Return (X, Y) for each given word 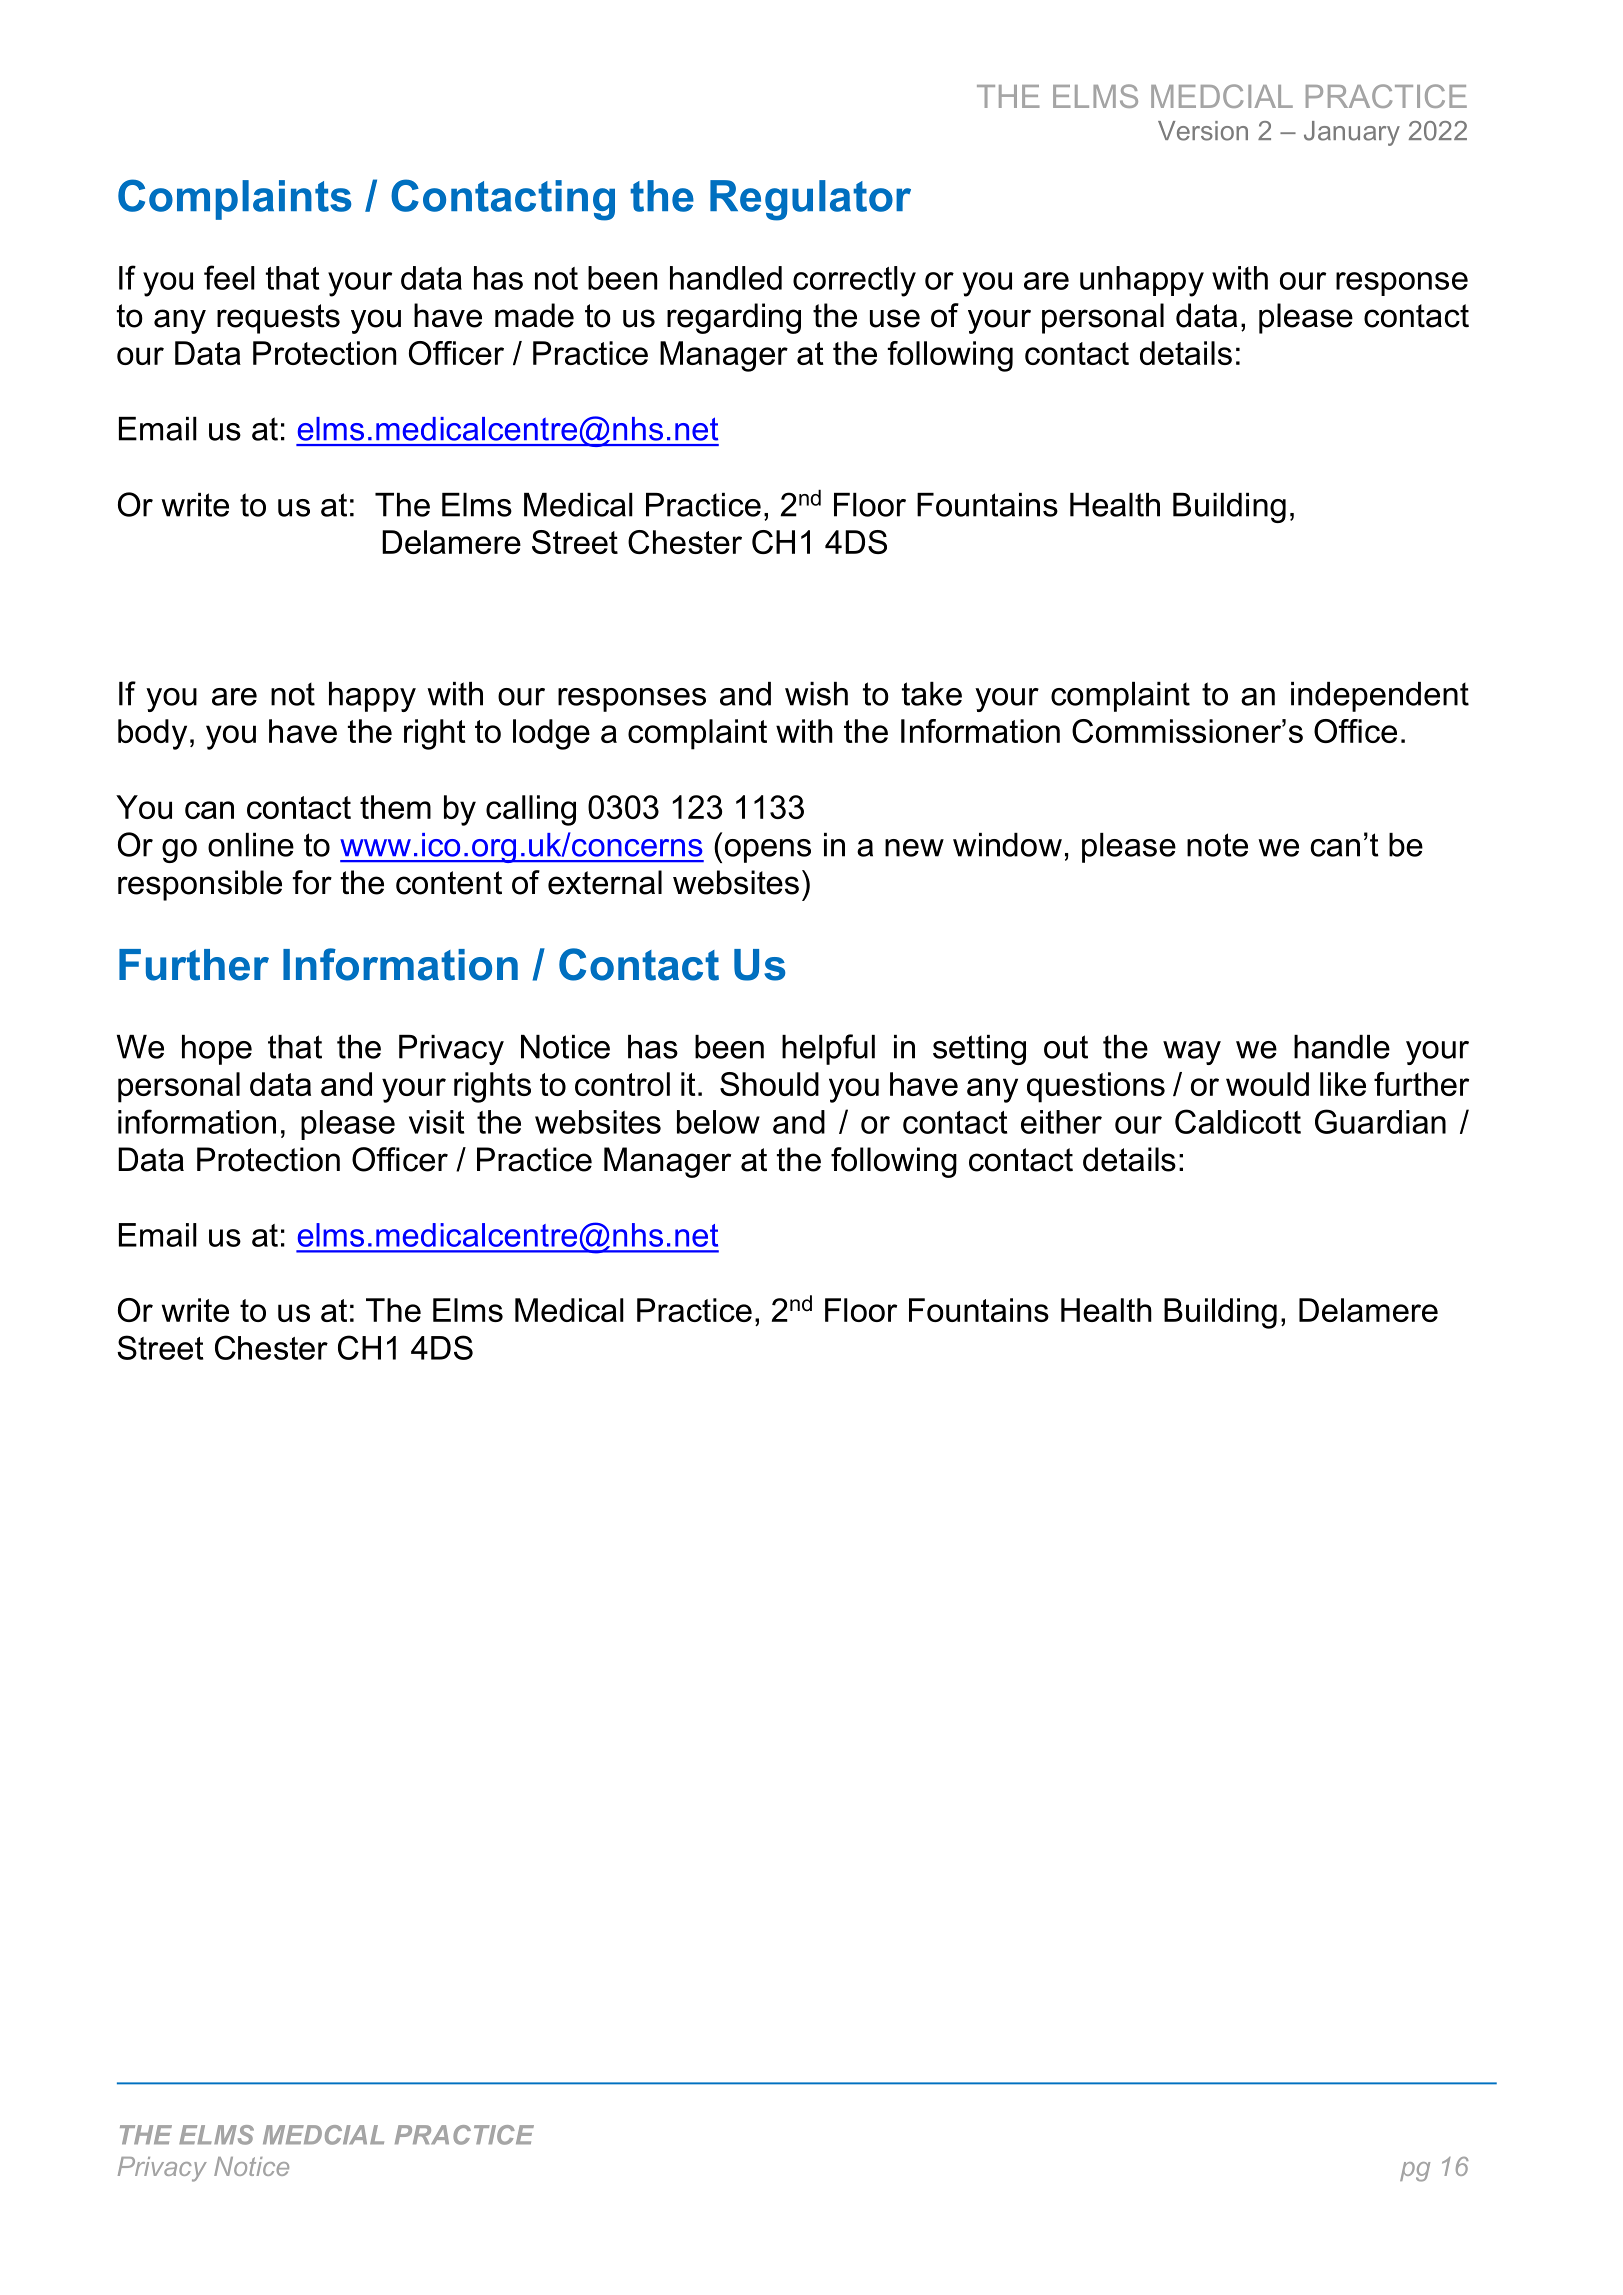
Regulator (810, 200)
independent (1380, 697)
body (152, 734)
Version (1203, 131)
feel (229, 277)
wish (816, 694)
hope (217, 1050)
